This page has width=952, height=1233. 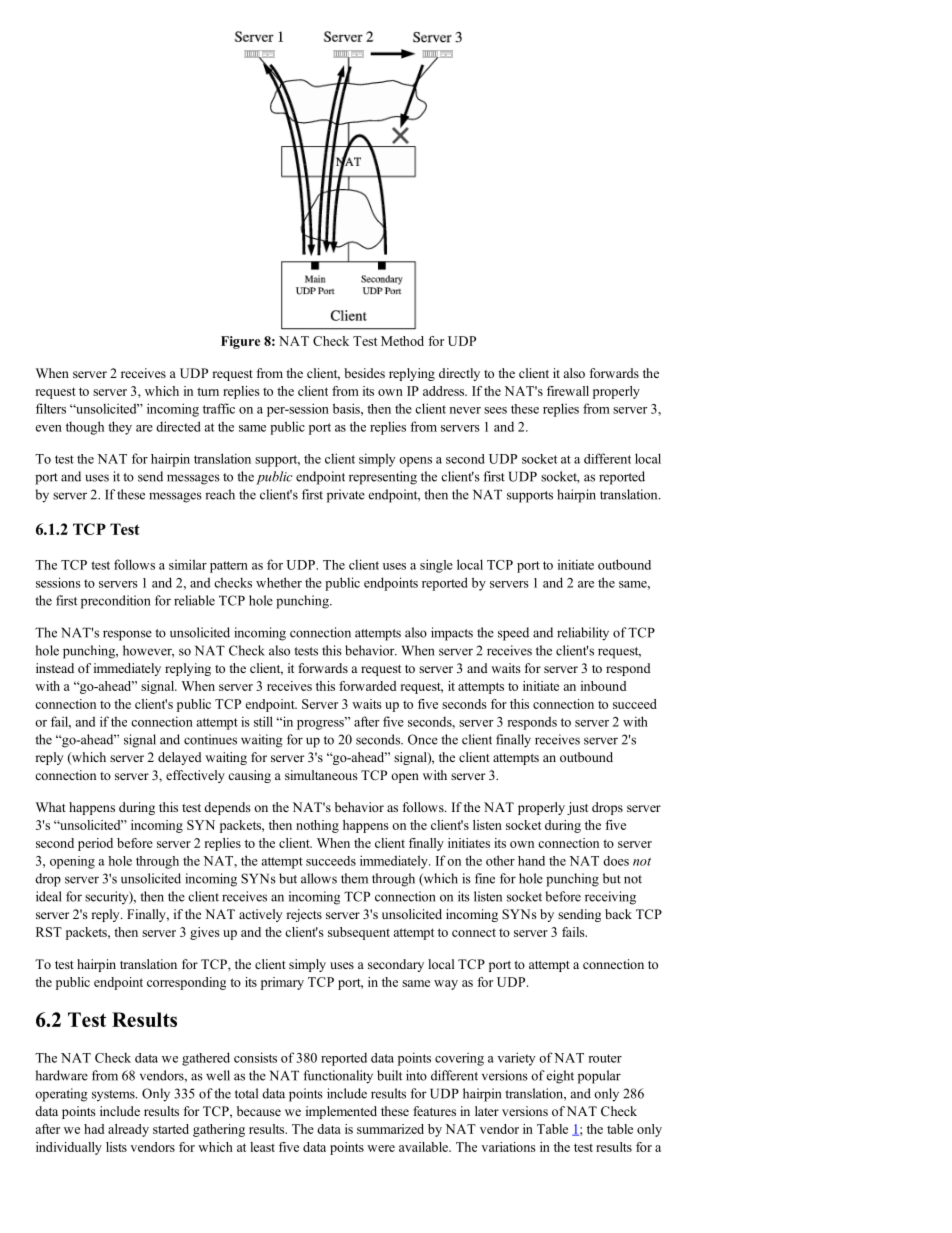 What do you see at coordinates (568, 391) in the page?
I see `firewall` at bounding box center [568, 391].
